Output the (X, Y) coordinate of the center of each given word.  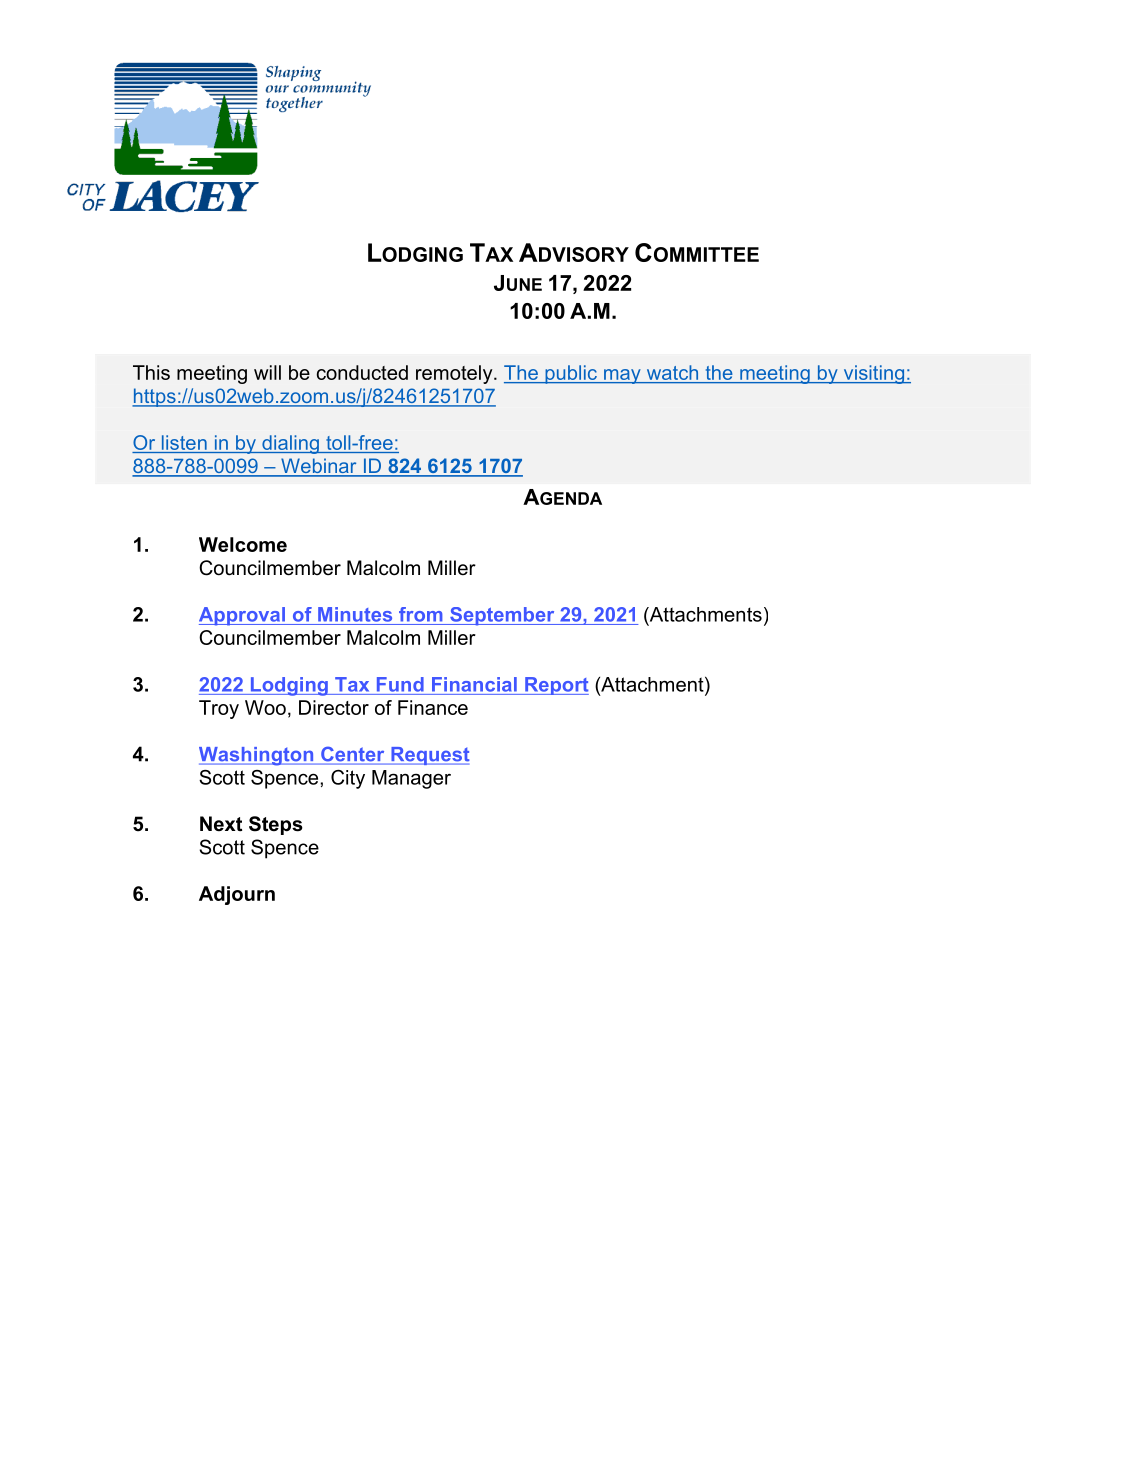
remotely (455, 374)
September (502, 616)
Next (221, 824)
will (267, 372)
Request (429, 756)
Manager (411, 779)
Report (556, 686)
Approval (243, 616)
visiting (873, 374)
